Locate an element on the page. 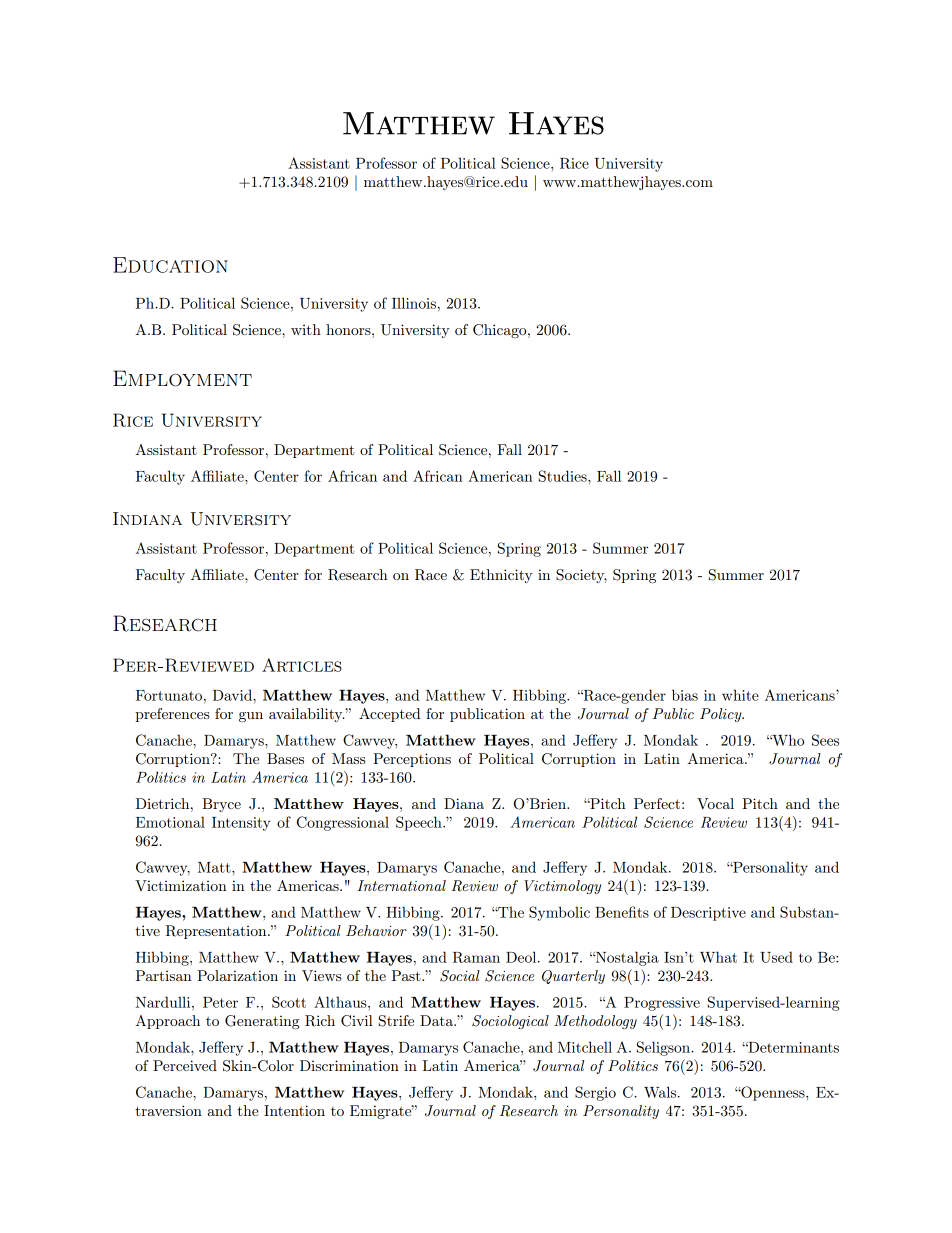 This page has width=952, height=1233. Victimization is located at coordinates (181, 885).
